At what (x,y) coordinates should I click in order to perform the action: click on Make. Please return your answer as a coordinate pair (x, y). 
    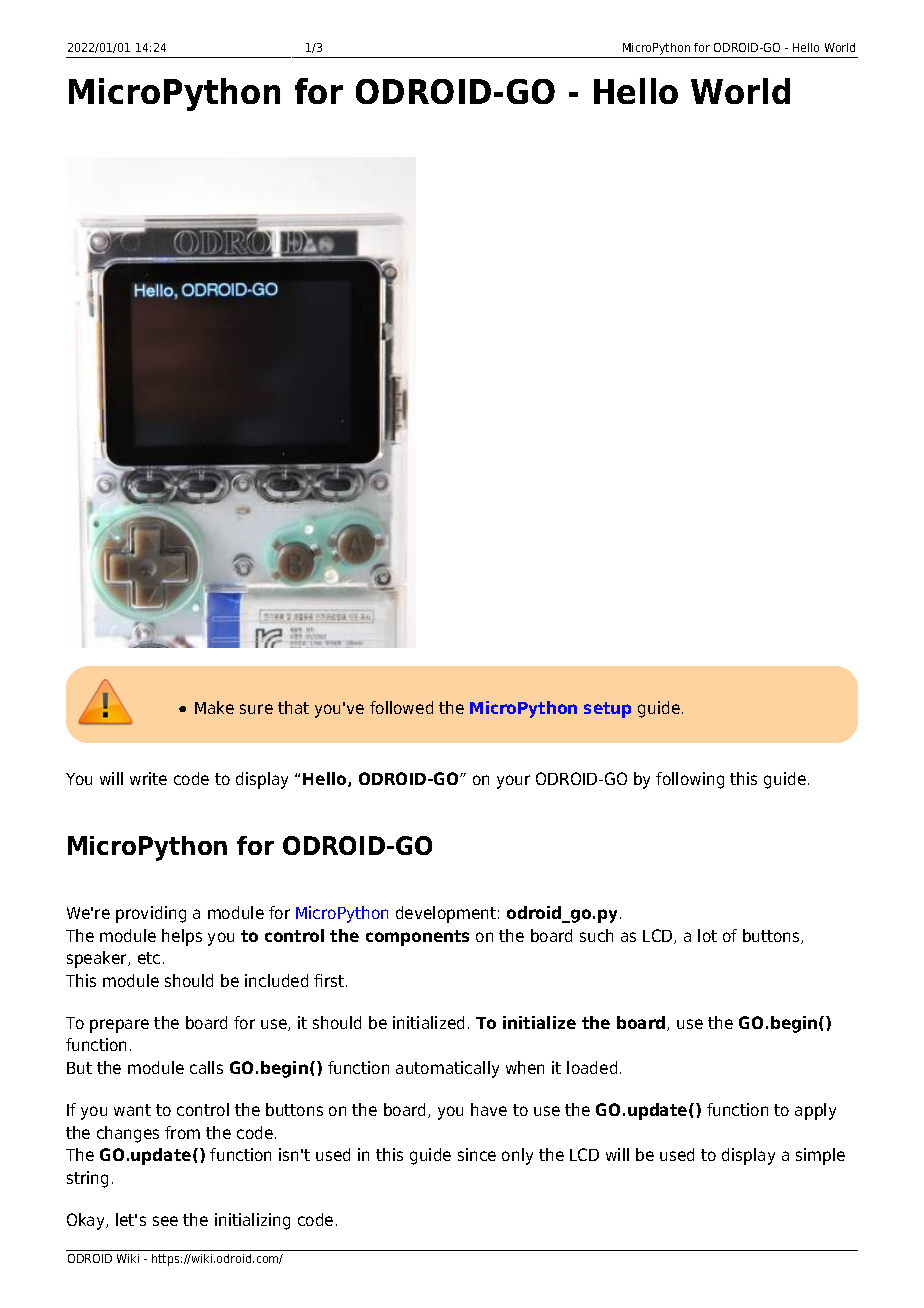
    Looking at the image, I should click on (214, 707).
